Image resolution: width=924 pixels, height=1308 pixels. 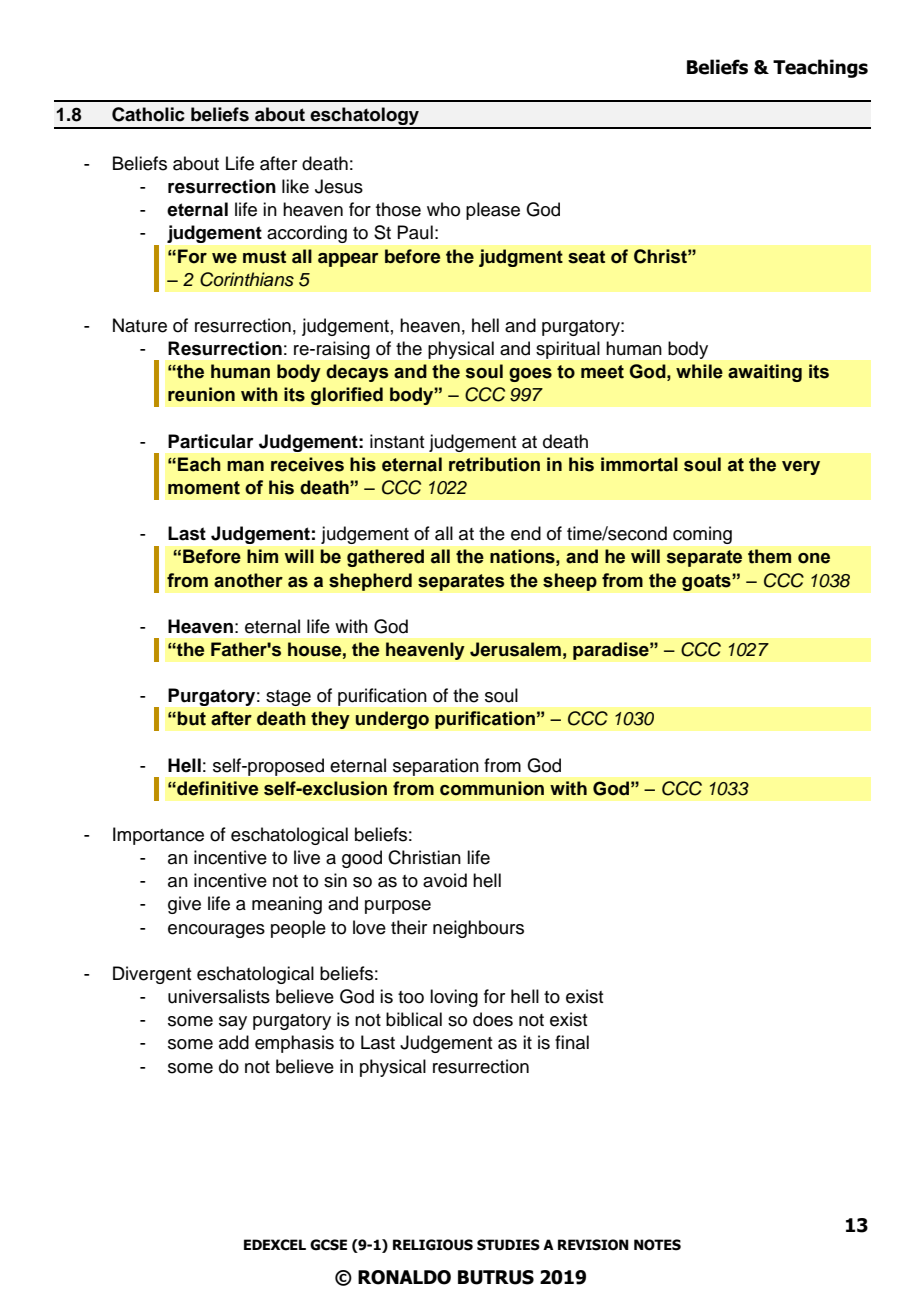 I want to click on goats, so click(x=707, y=582).
